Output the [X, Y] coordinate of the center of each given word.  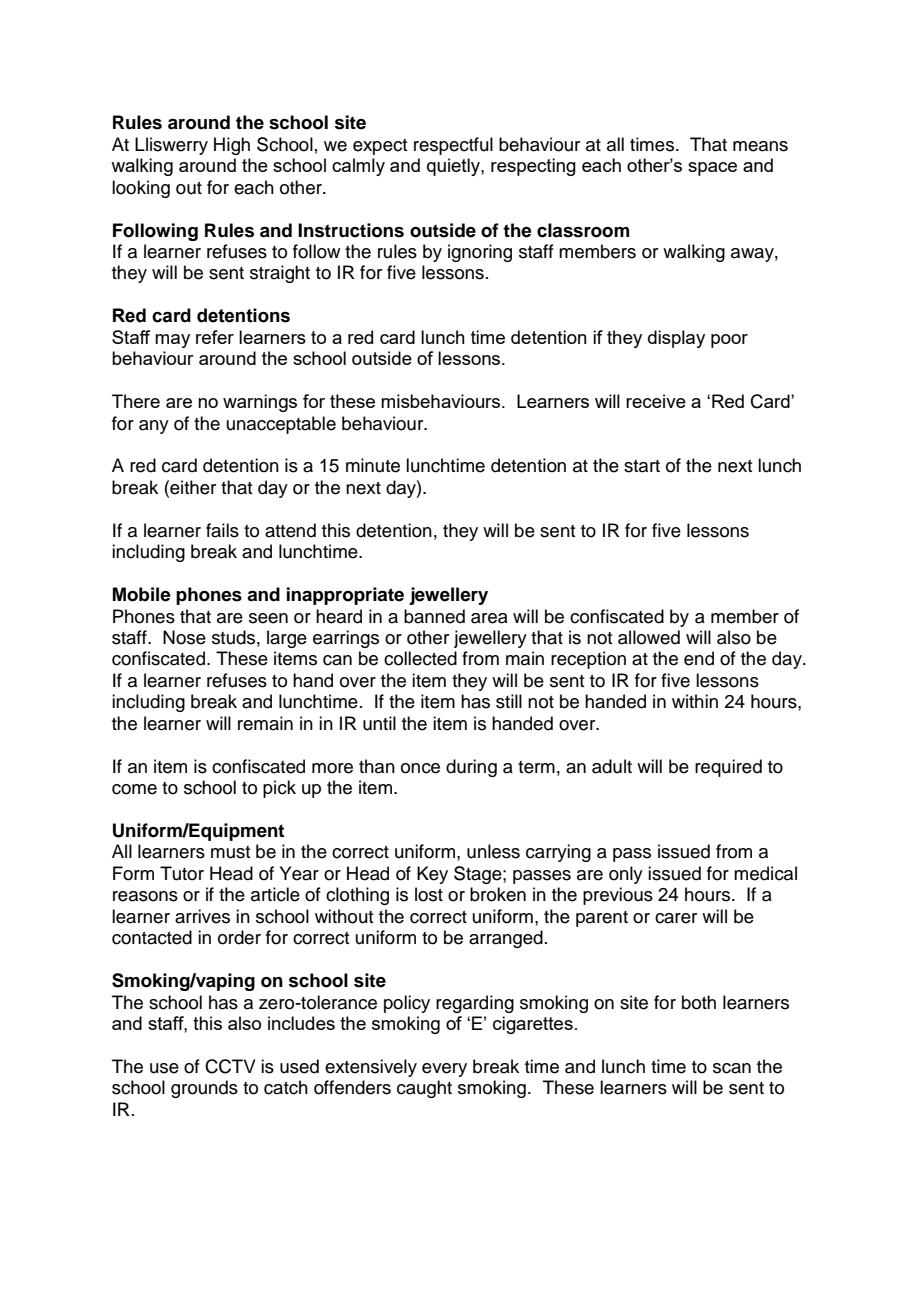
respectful [453, 146]
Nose [184, 637]
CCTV [230, 1066]
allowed [649, 637]
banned [434, 616]
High [232, 146]
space [712, 169]
